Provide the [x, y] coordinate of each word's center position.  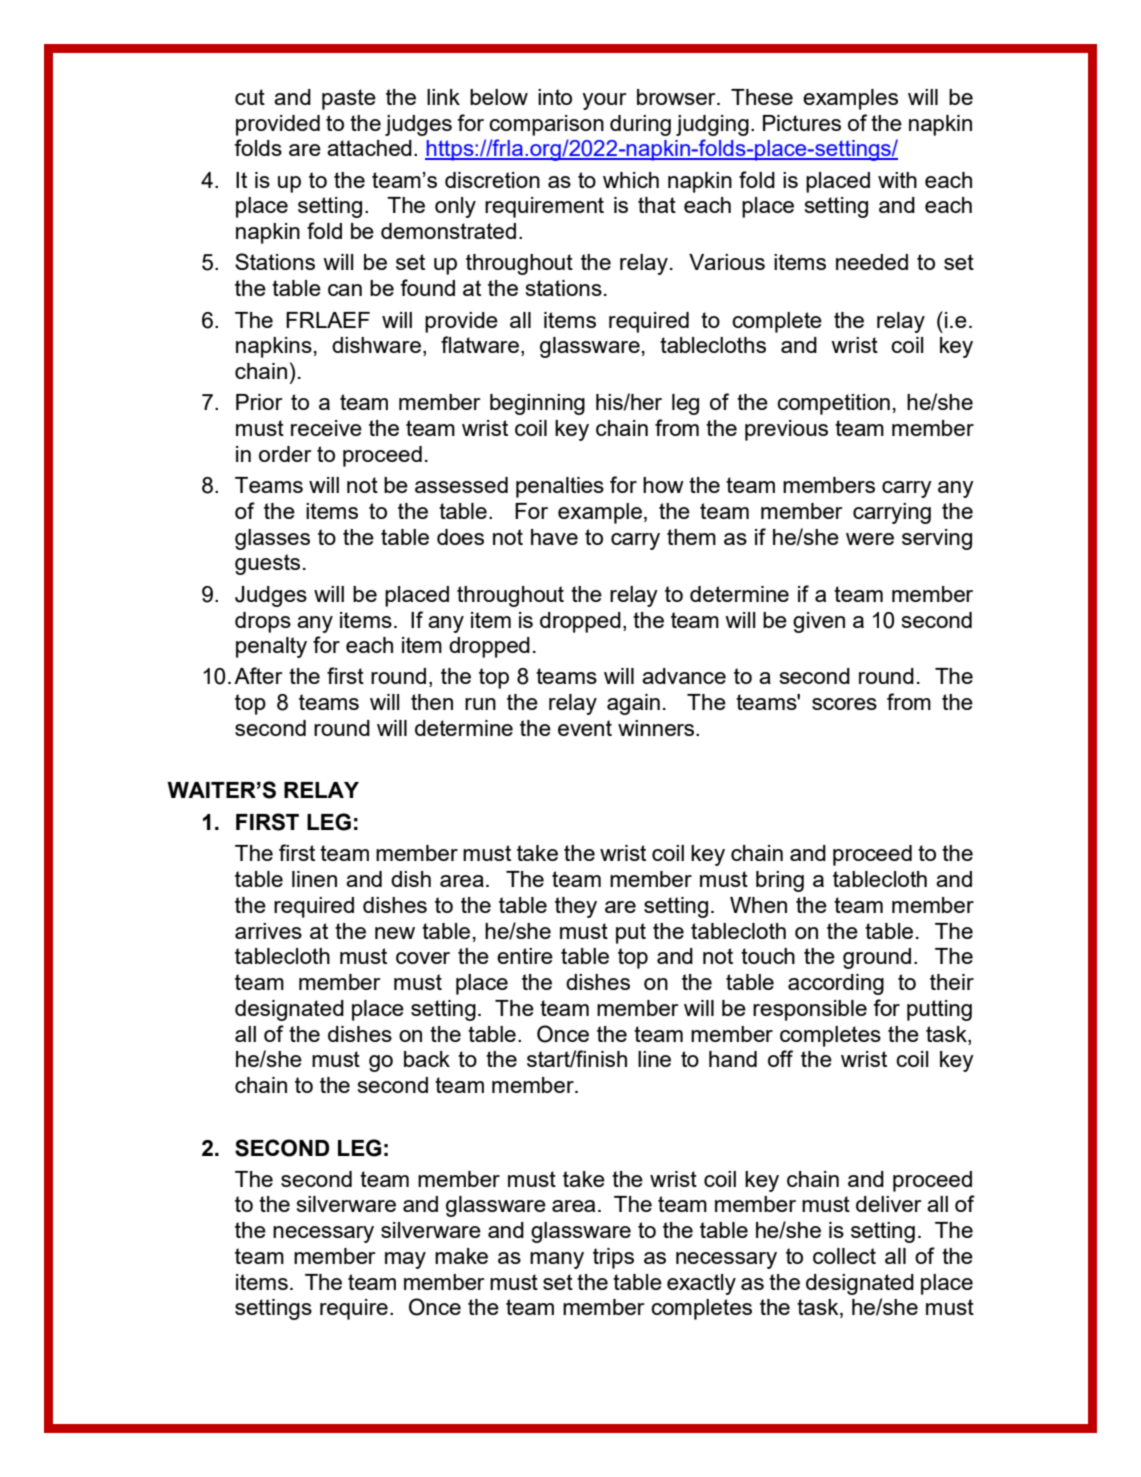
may [405, 1260]
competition [833, 404]
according [836, 984]
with [897, 180]
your [604, 101]
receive [326, 428]
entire [525, 956]
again [633, 704]
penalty [271, 647]
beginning [537, 404]
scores [844, 704]
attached [369, 148]
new [395, 933]
